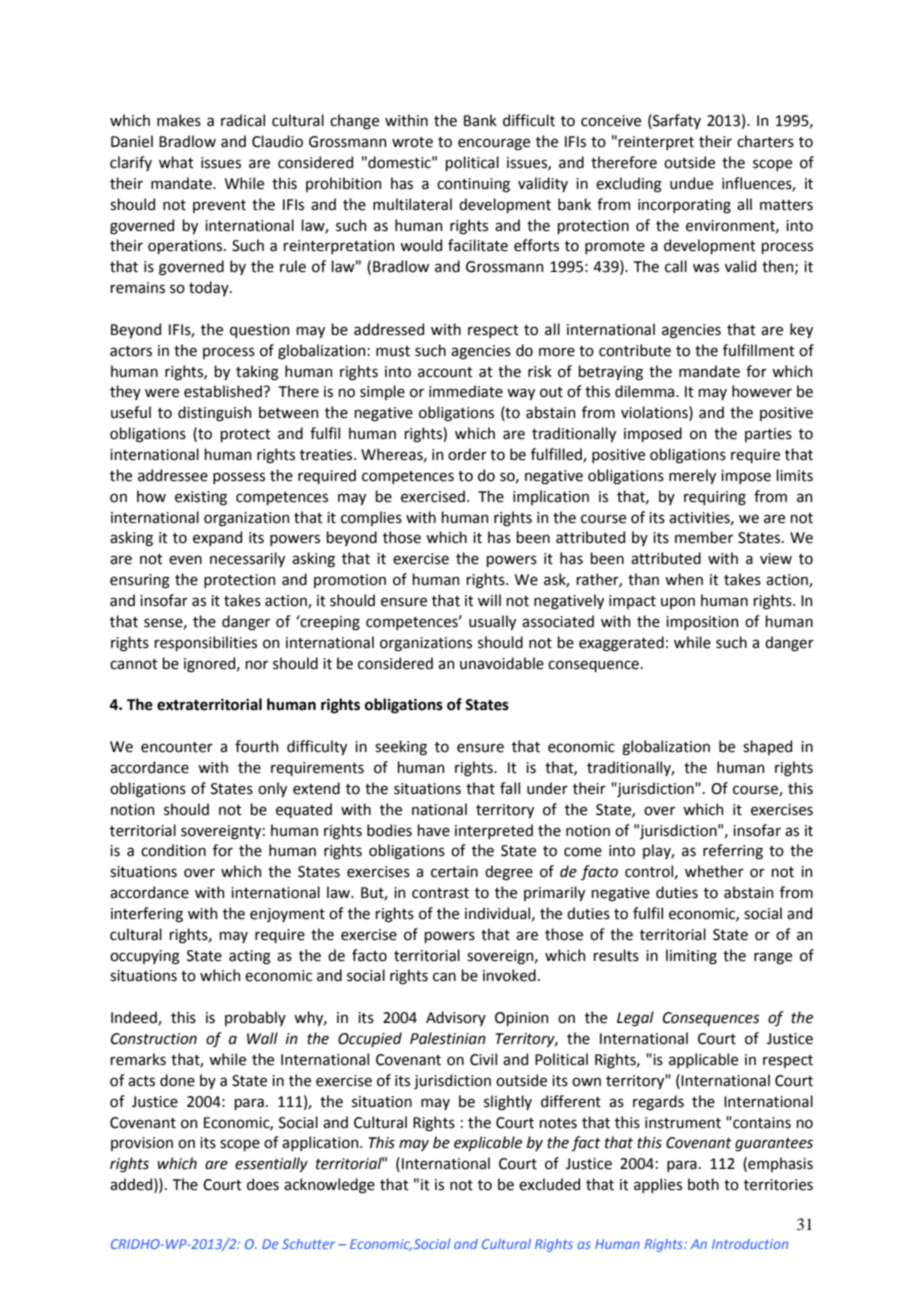 The image size is (924, 1308). Describe the element at coordinates (176, 162) in the screenshot. I see `what` at that location.
